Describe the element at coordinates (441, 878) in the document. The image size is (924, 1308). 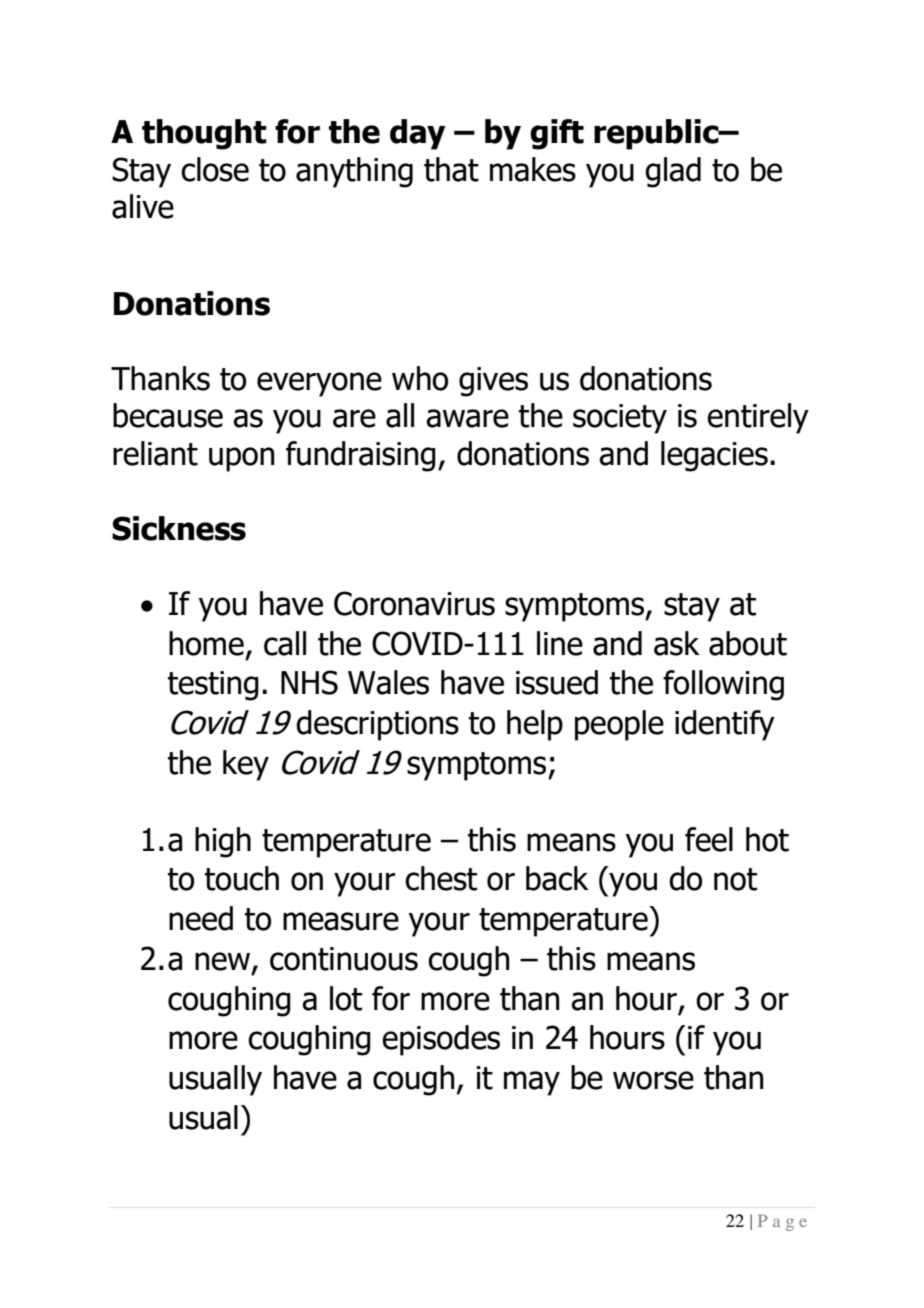
I see `chest` at that location.
